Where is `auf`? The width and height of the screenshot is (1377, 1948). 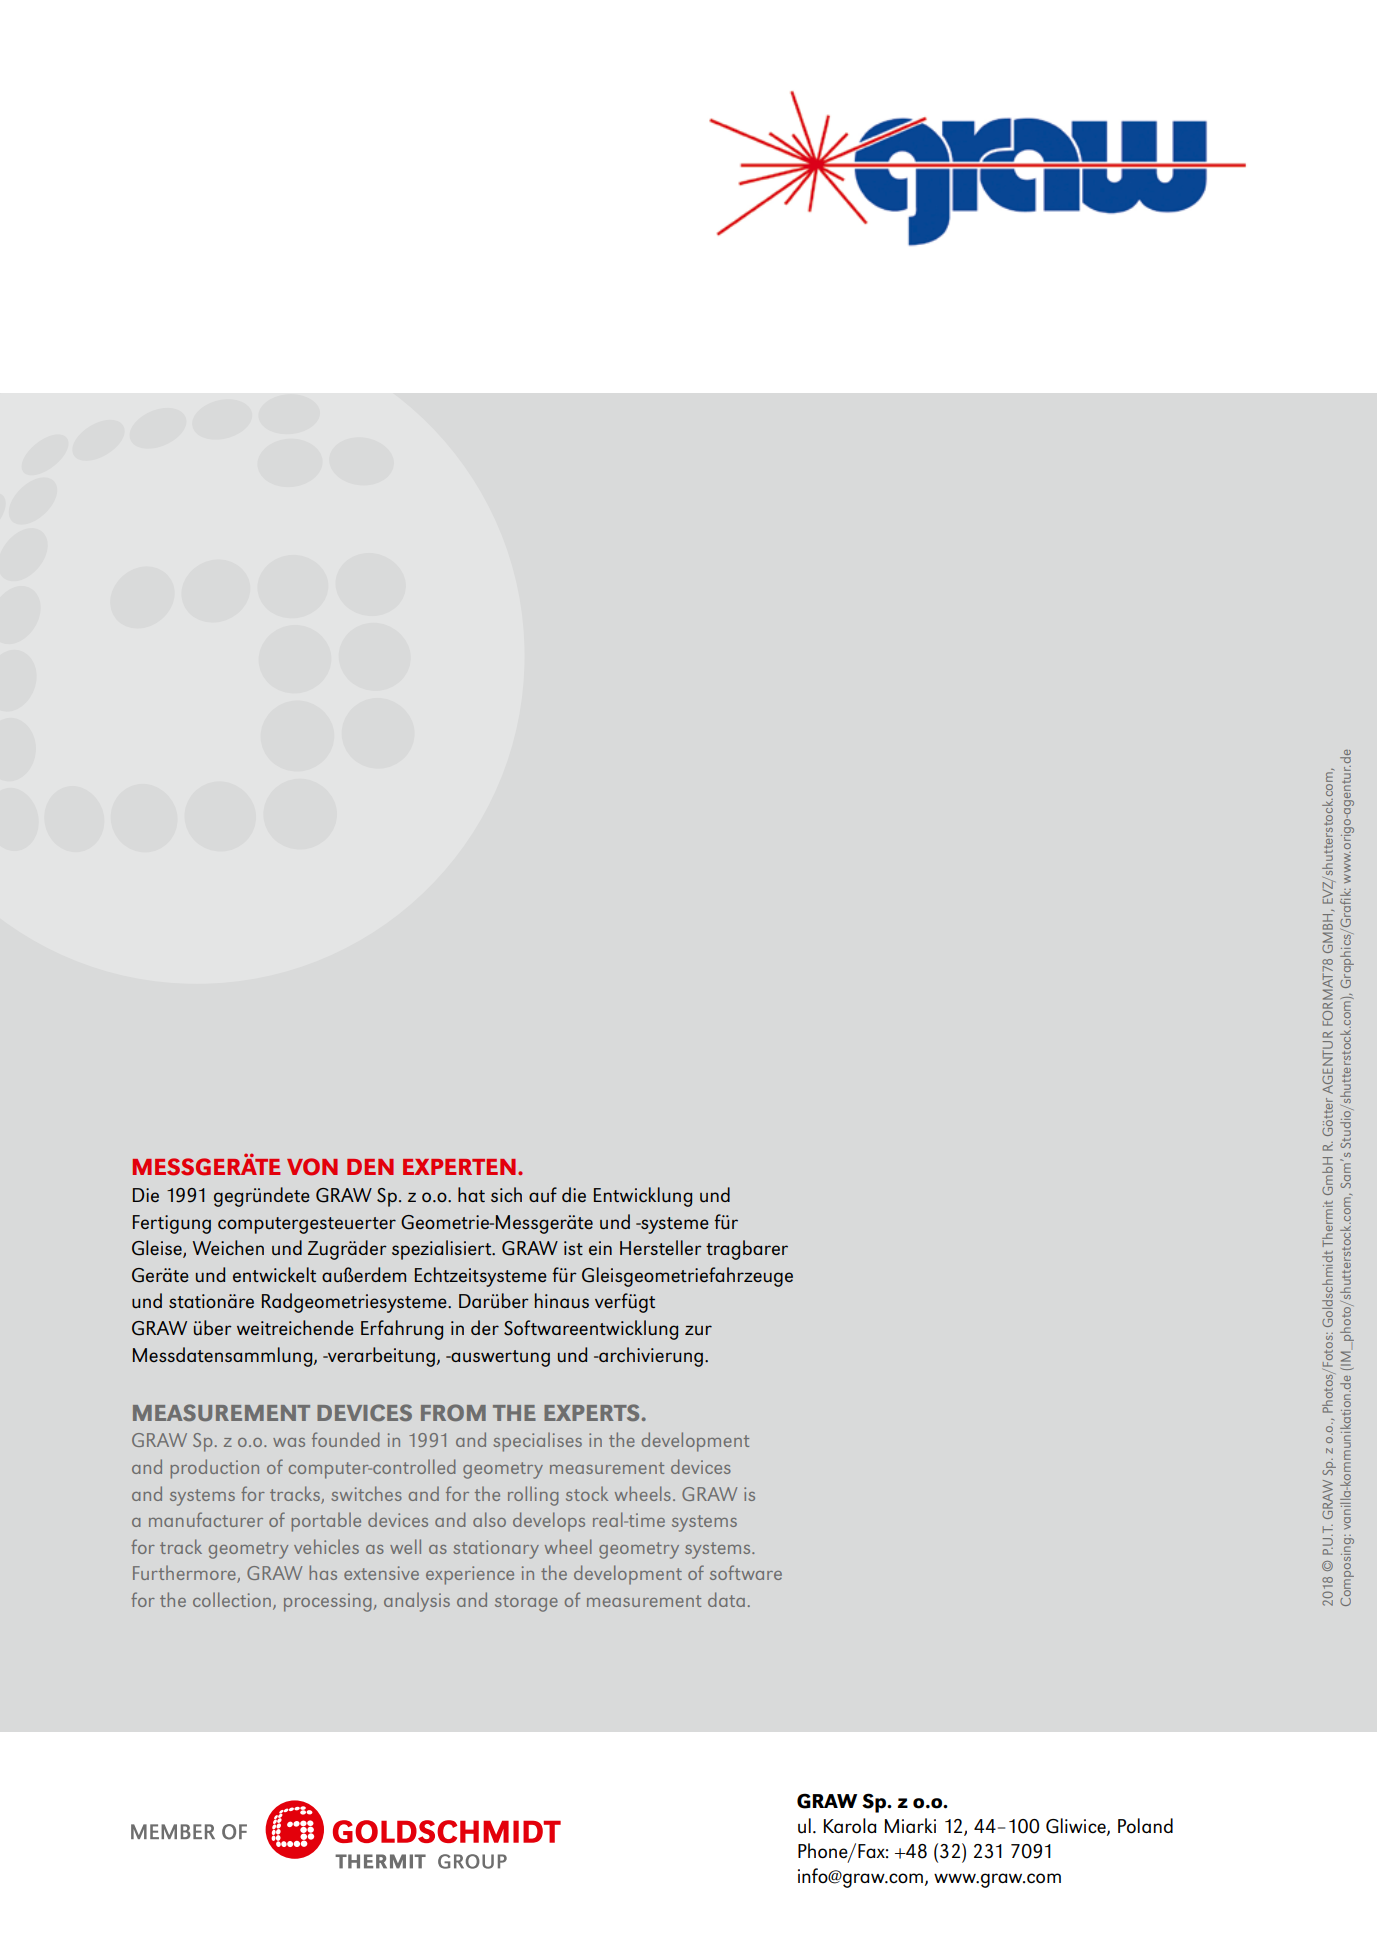 auf is located at coordinates (543, 1195).
